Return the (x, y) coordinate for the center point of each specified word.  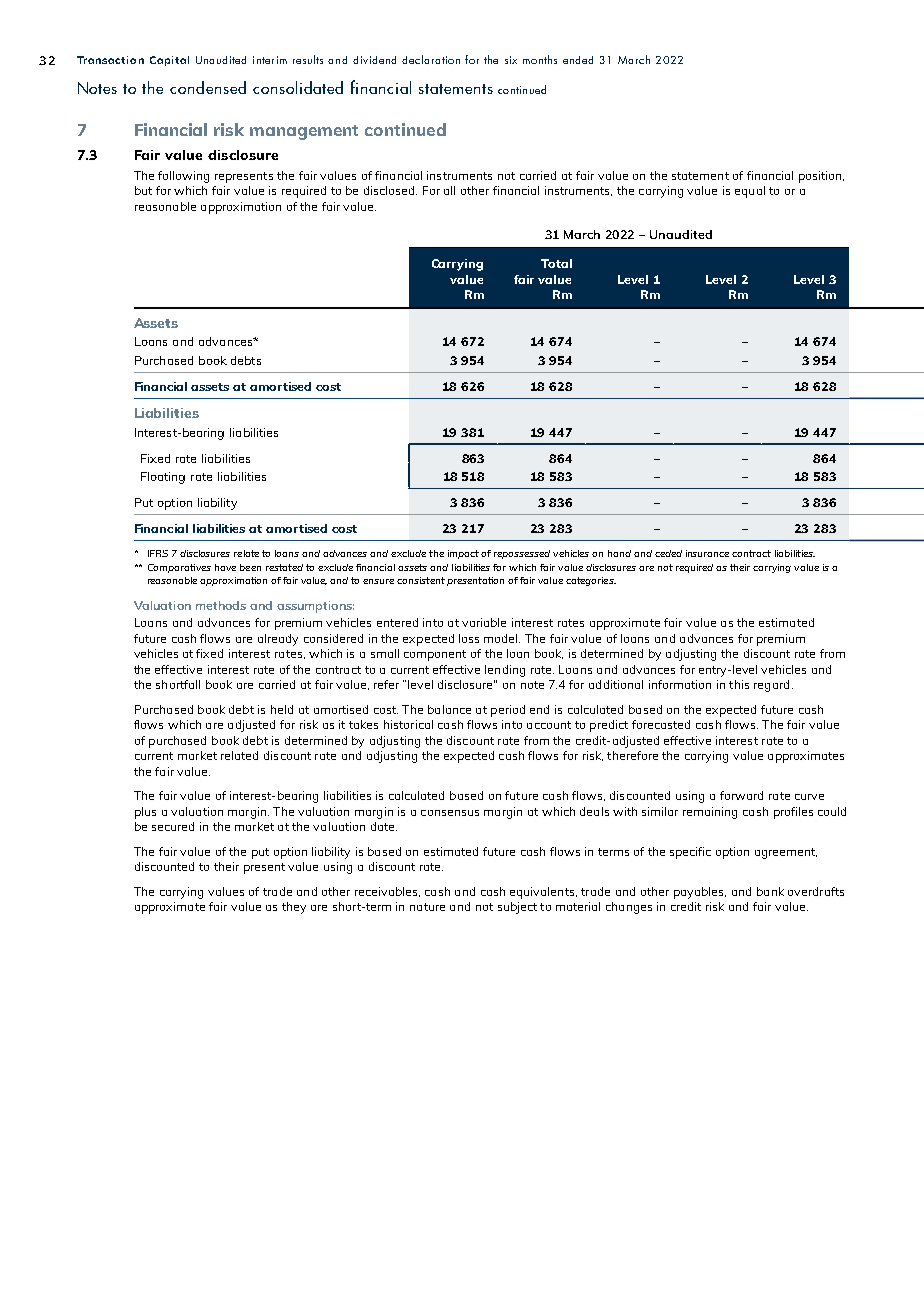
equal (750, 192)
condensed (208, 87)
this (739, 684)
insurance (707, 553)
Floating (163, 478)
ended (578, 60)
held (282, 709)
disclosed (390, 190)
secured (173, 826)
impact (463, 554)
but (143, 190)
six (511, 60)
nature (427, 907)
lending (505, 671)
